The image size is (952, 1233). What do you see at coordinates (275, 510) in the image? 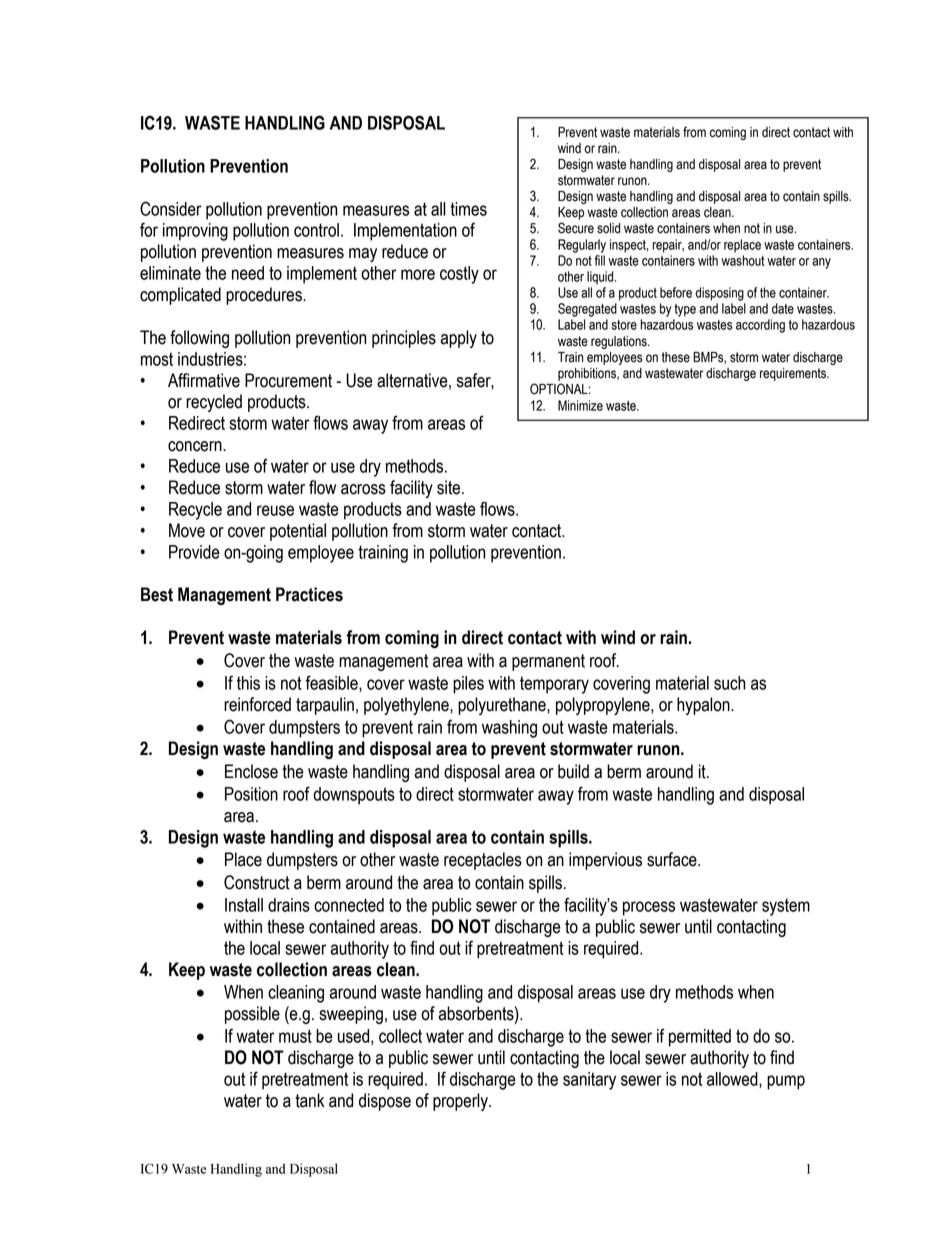
I see `reuse` at bounding box center [275, 510].
